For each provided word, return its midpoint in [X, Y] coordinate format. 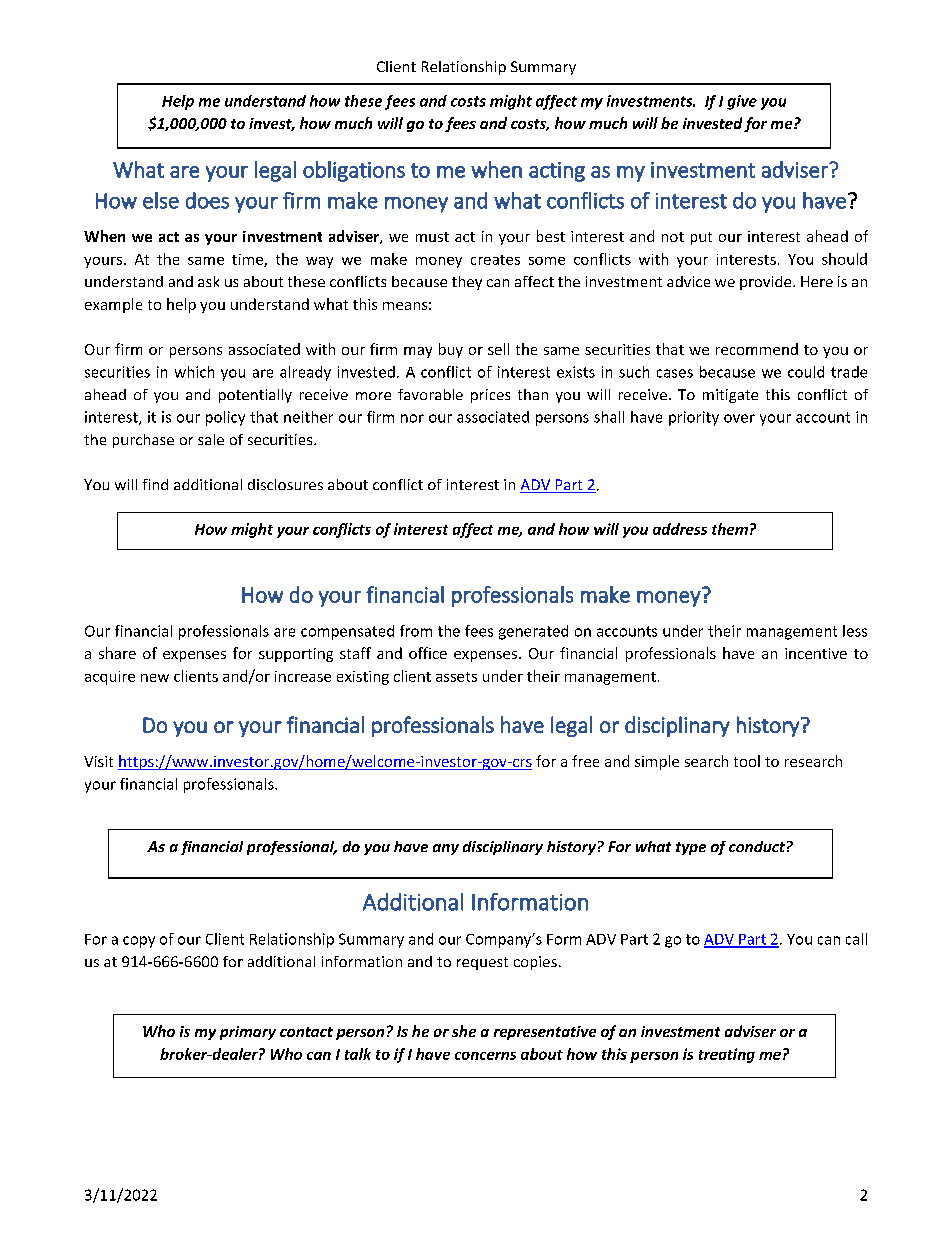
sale [211, 439]
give [742, 102]
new [155, 678]
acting [557, 172]
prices [490, 396]
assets [456, 677]
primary [248, 1033]
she [464, 1031]
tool [747, 761]
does [207, 200]
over [739, 418]
